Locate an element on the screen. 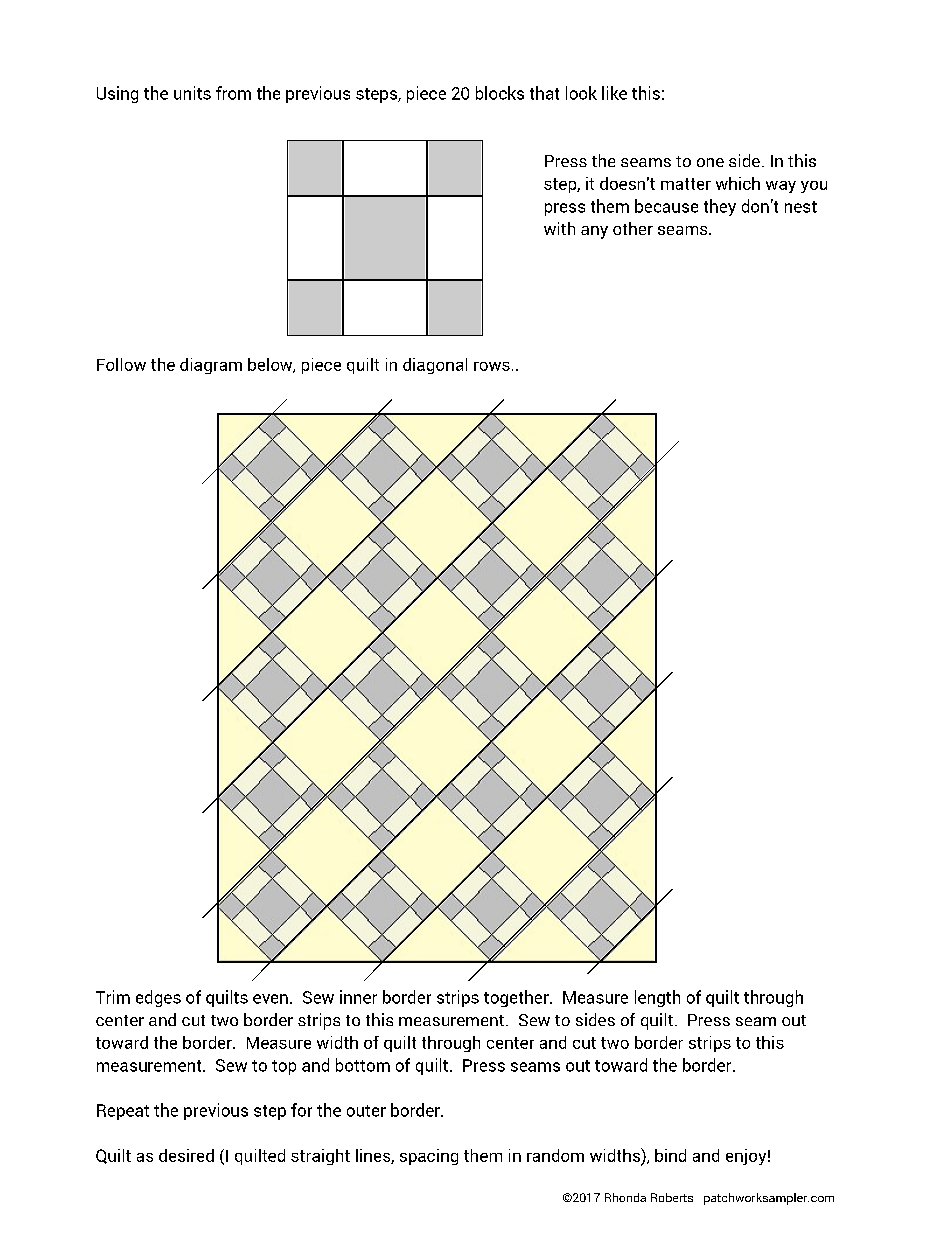 The height and width of the screenshot is (1233, 952). rows is located at coordinates (492, 366).
